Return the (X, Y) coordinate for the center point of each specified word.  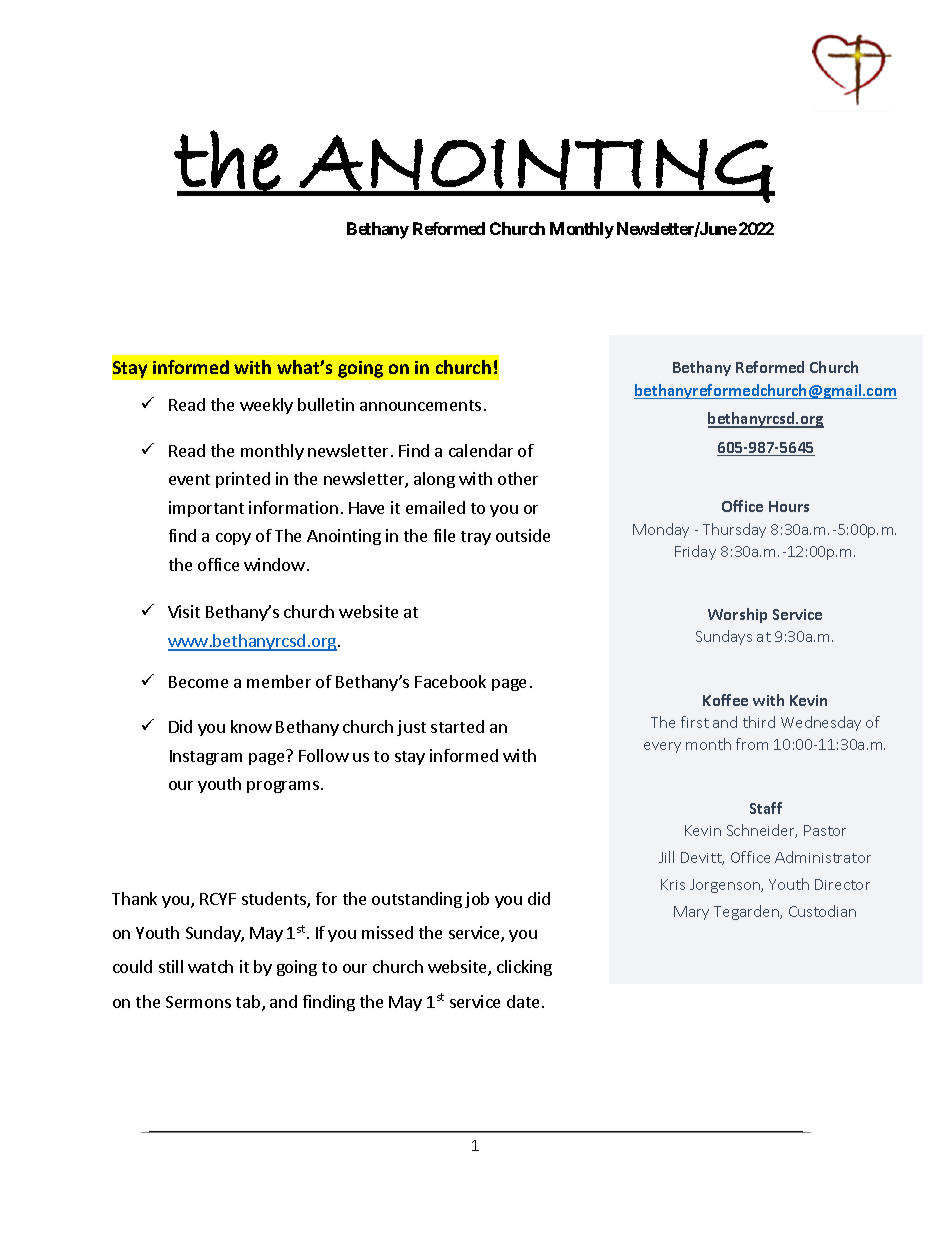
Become (198, 682)
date (523, 1001)
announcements (420, 405)
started (457, 726)
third (759, 722)
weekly (266, 406)
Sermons (198, 1002)
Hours (789, 506)
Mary (691, 913)
